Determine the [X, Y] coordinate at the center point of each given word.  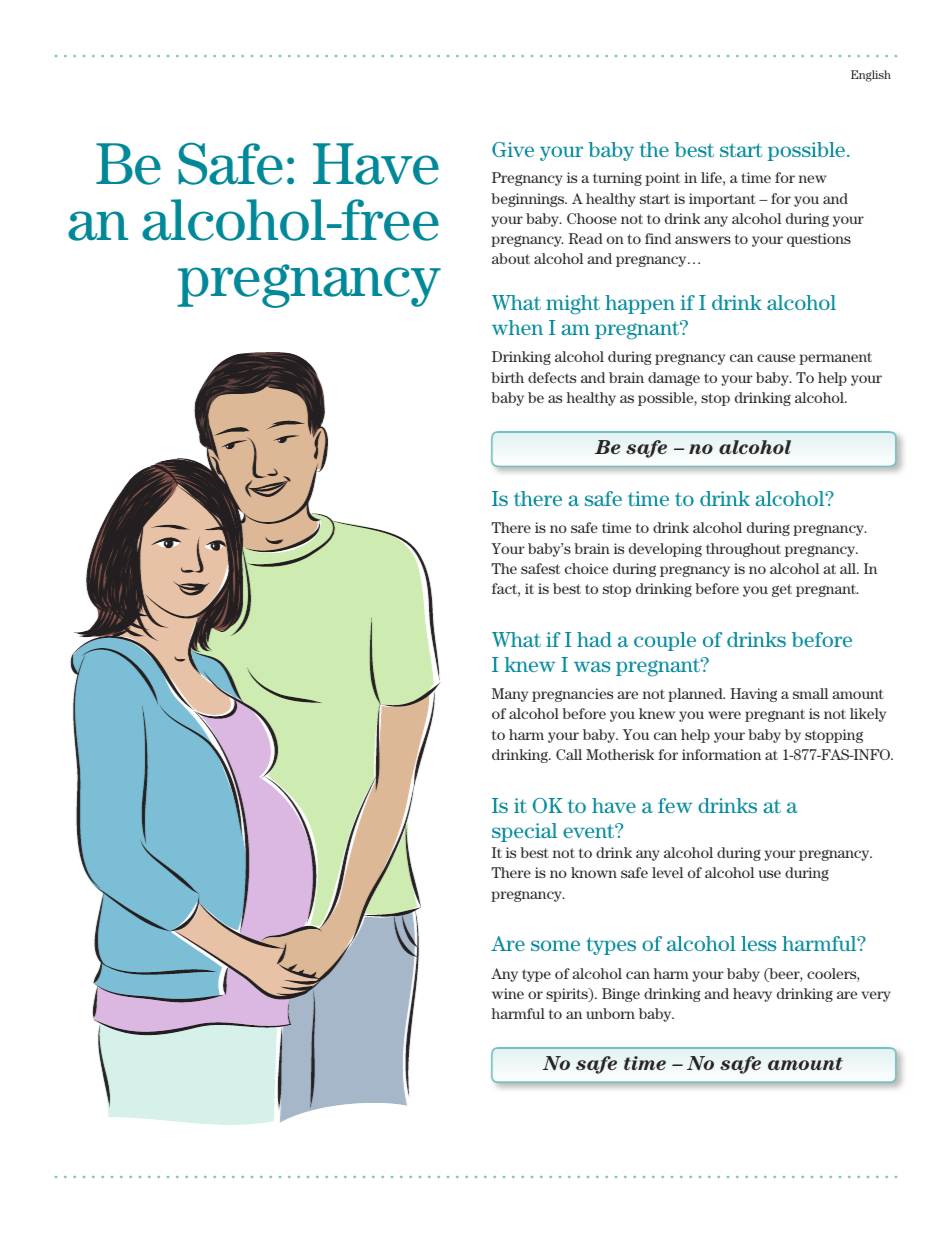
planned [696, 695]
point [662, 179]
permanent [835, 358]
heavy [752, 995]
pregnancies [572, 695]
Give [513, 149]
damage [674, 379]
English [871, 76]
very [876, 996]
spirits [568, 995]
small [810, 693]
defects [552, 377]
